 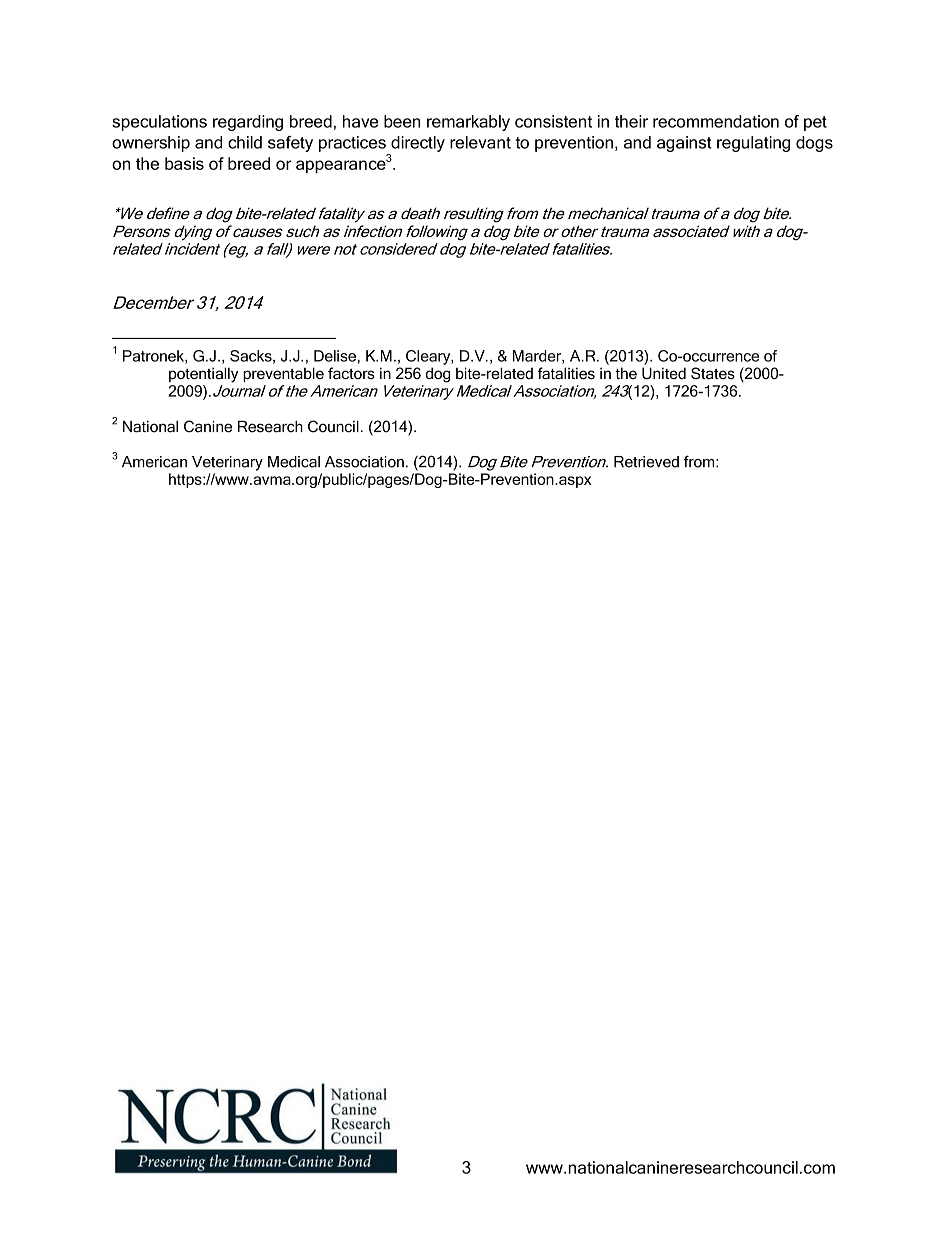 What do you see at coordinates (351, 373) in the screenshot?
I see `factors` at bounding box center [351, 373].
